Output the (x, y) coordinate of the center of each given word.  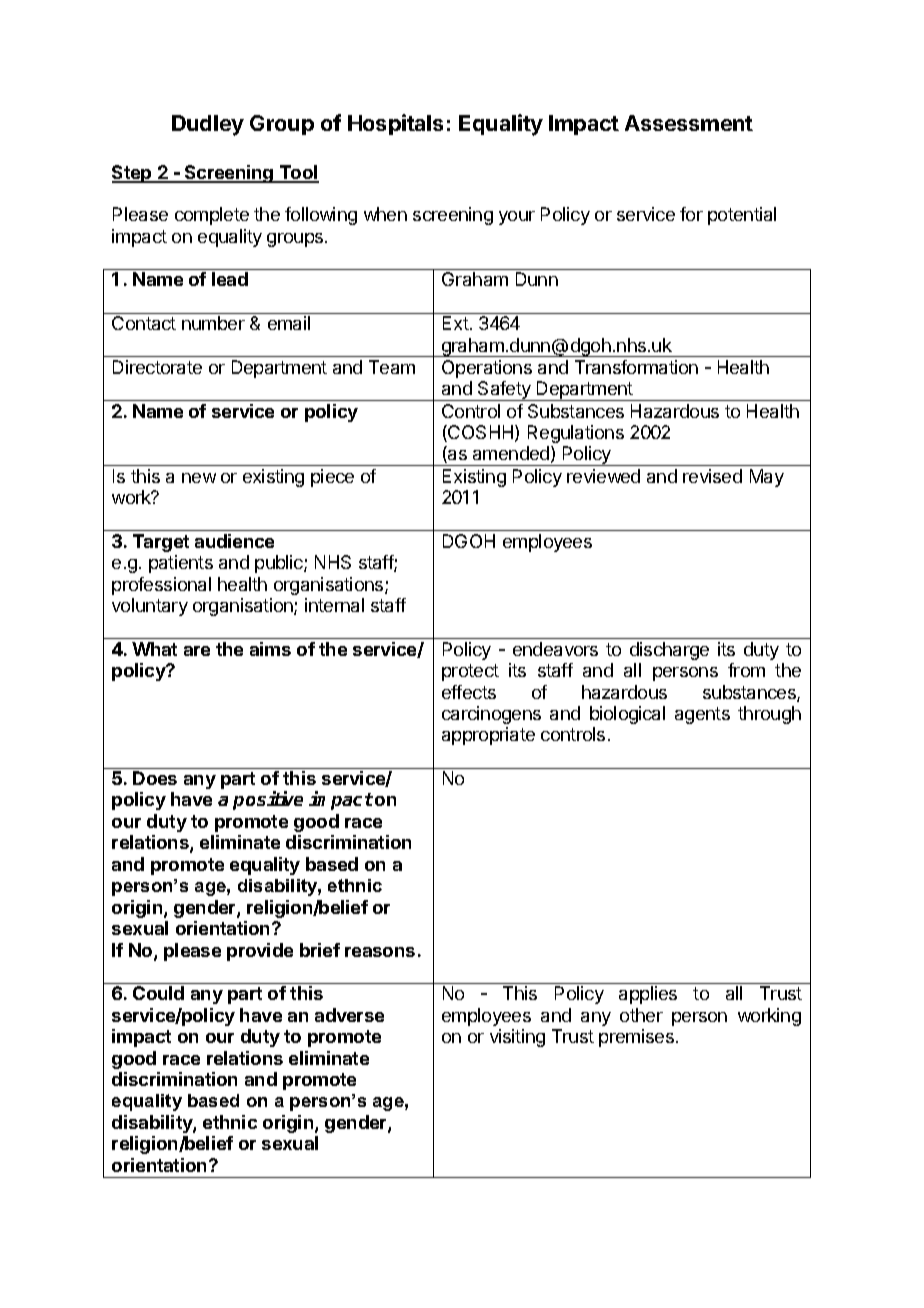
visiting (517, 1038)
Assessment (689, 123)
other (641, 1015)
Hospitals (395, 124)
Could (158, 993)
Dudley (208, 125)
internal (334, 605)
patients (181, 564)
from (746, 670)
